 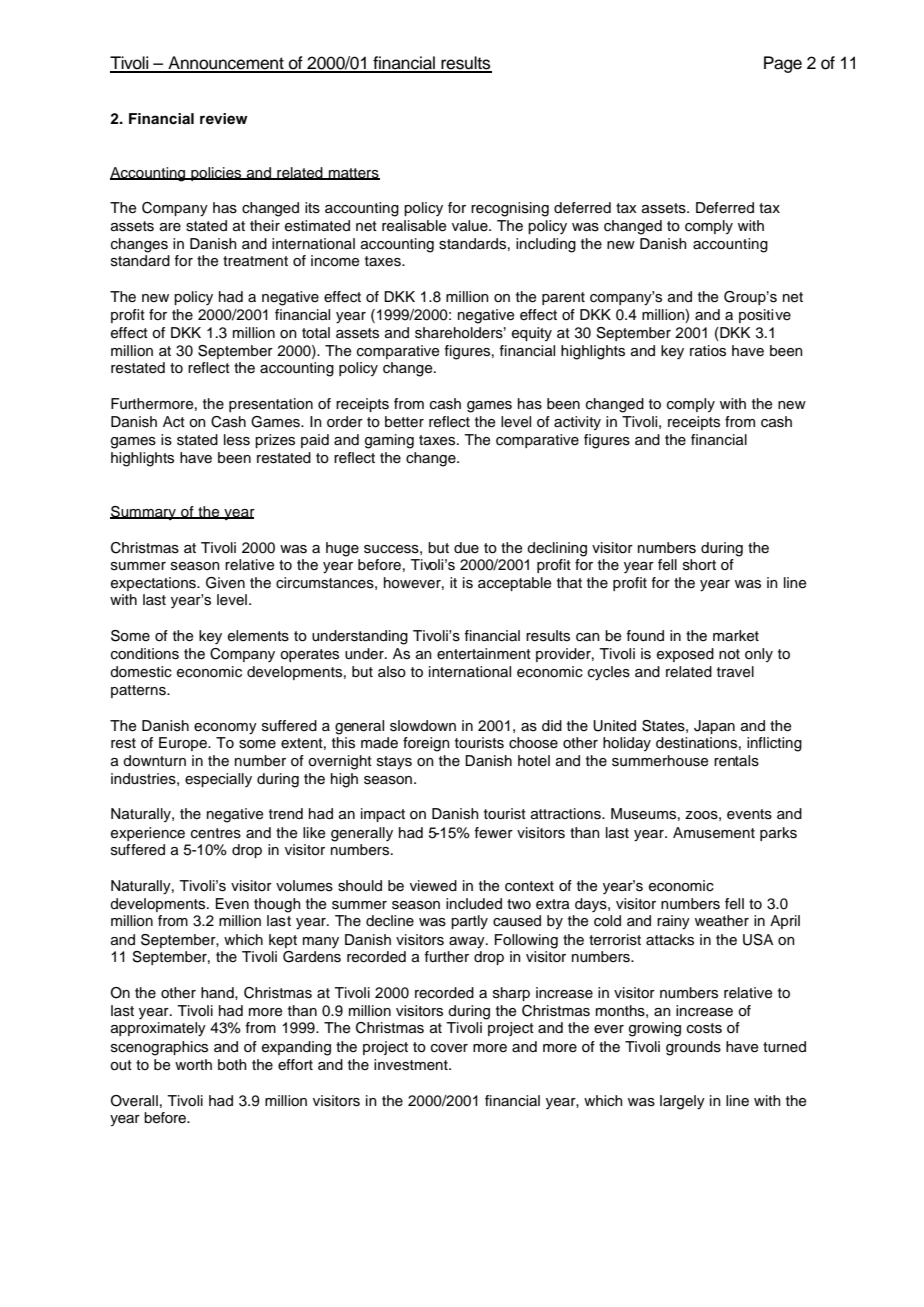 What do you see at coordinates (237, 440) in the screenshot?
I see `less` at bounding box center [237, 440].
